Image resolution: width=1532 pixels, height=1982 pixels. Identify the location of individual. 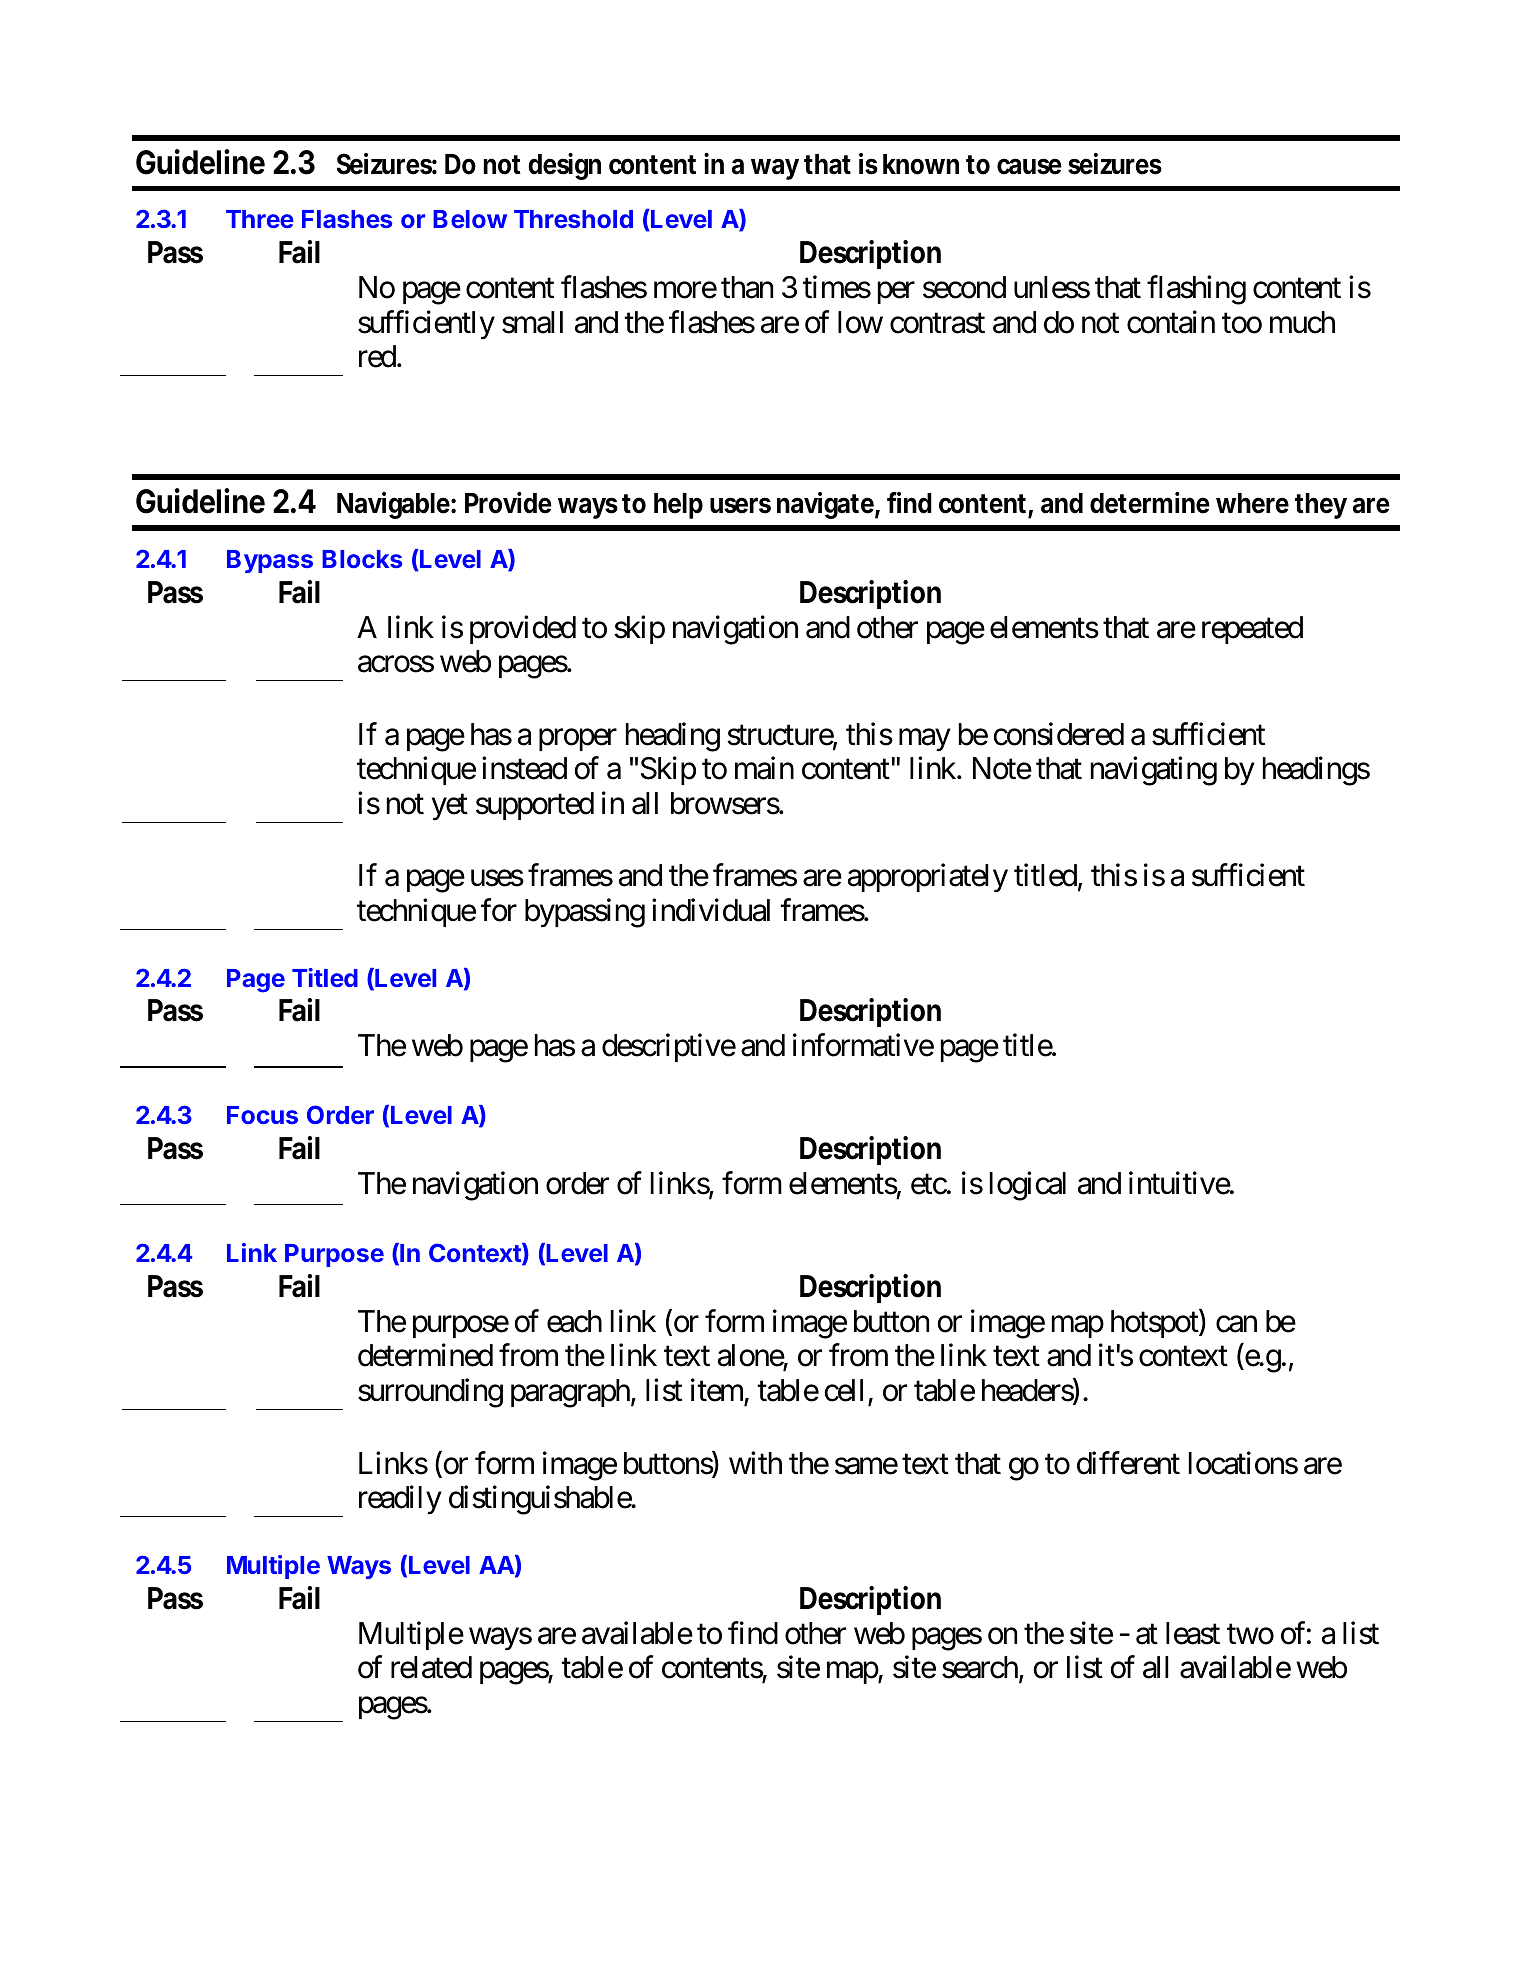
(711, 910).
